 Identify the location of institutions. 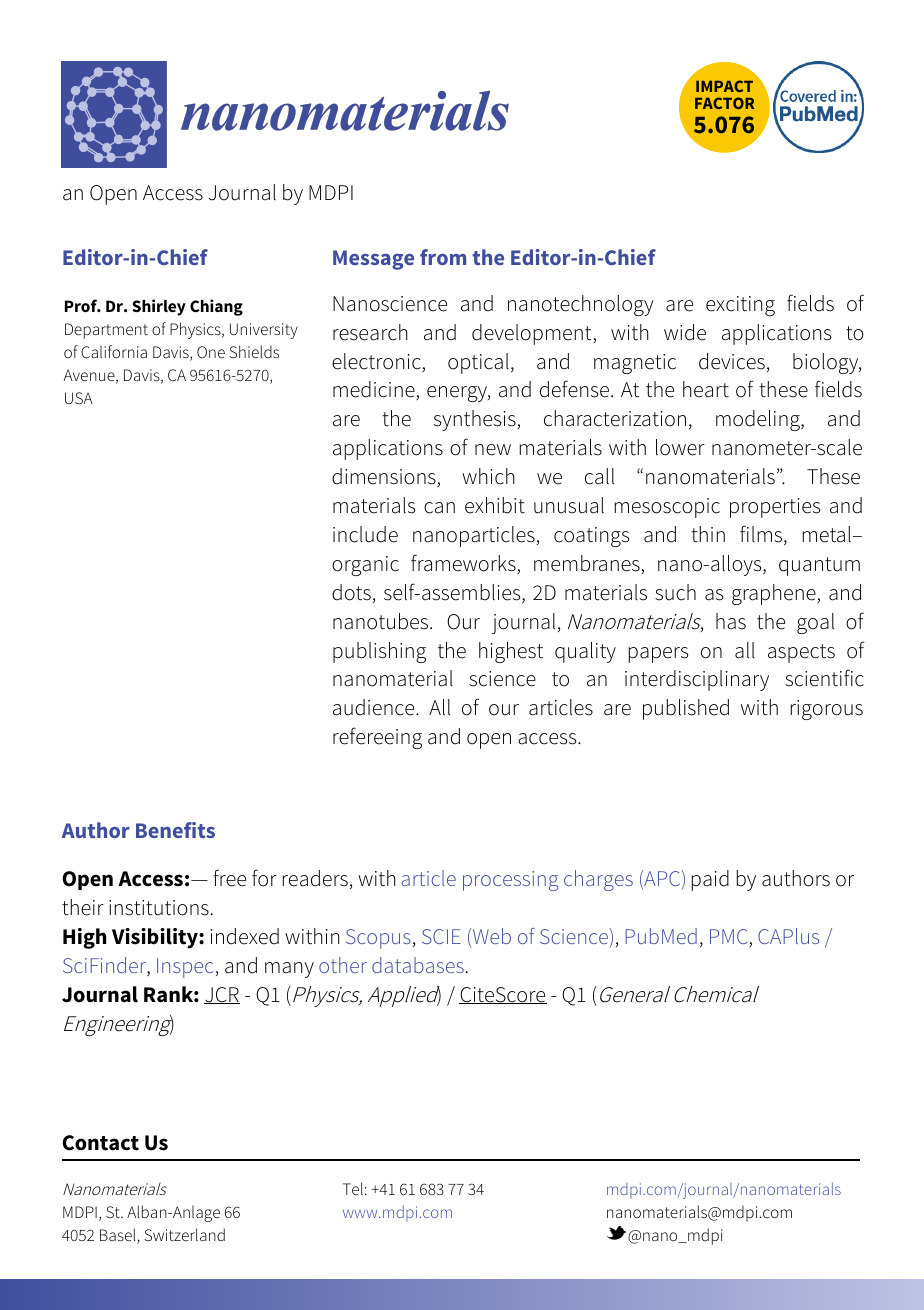
(159, 908).
